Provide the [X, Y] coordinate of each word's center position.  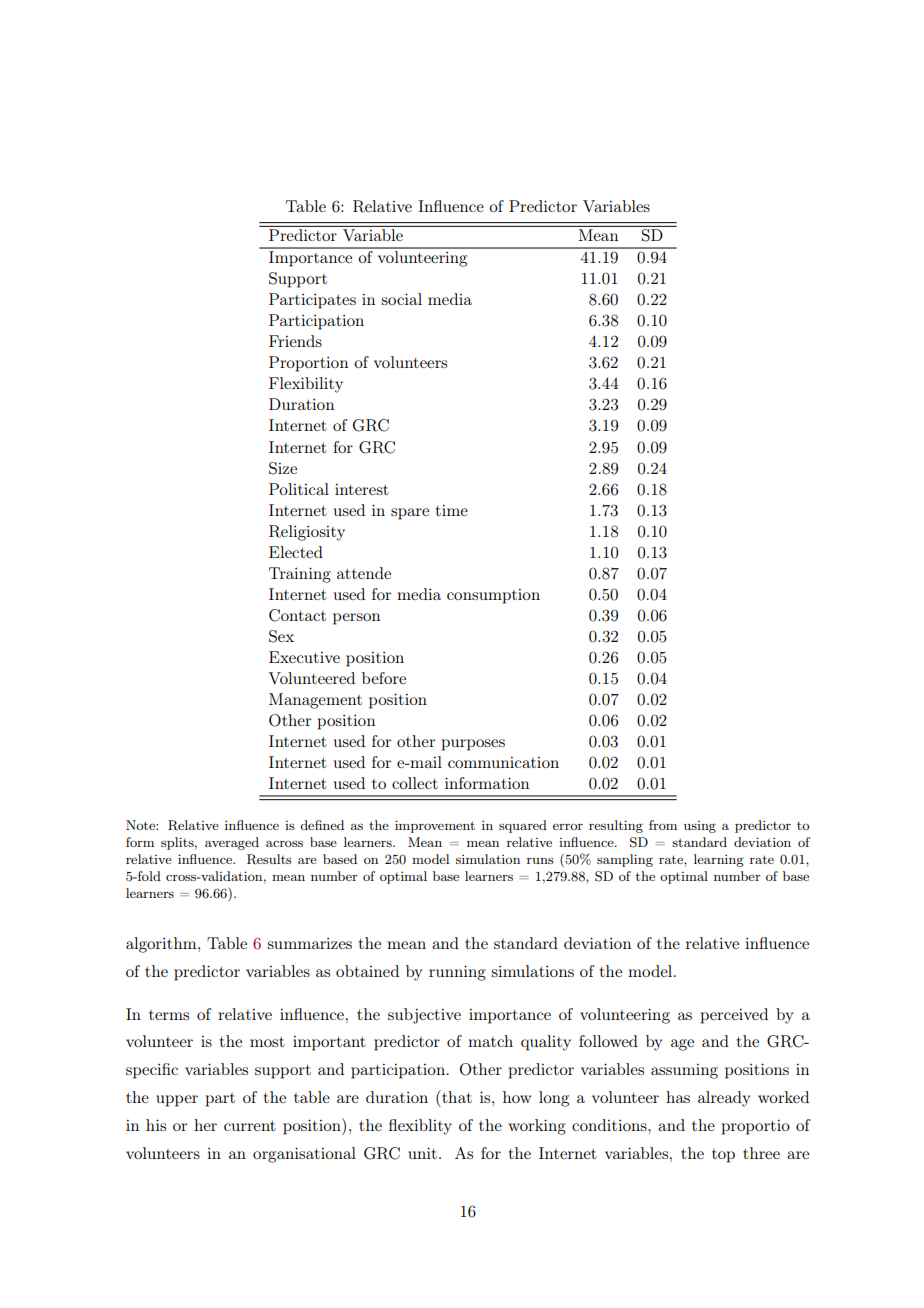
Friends [295, 341]
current [250, 1126]
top [723, 1156]
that [456, 1096]
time [452, 510]
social [401, 299]
